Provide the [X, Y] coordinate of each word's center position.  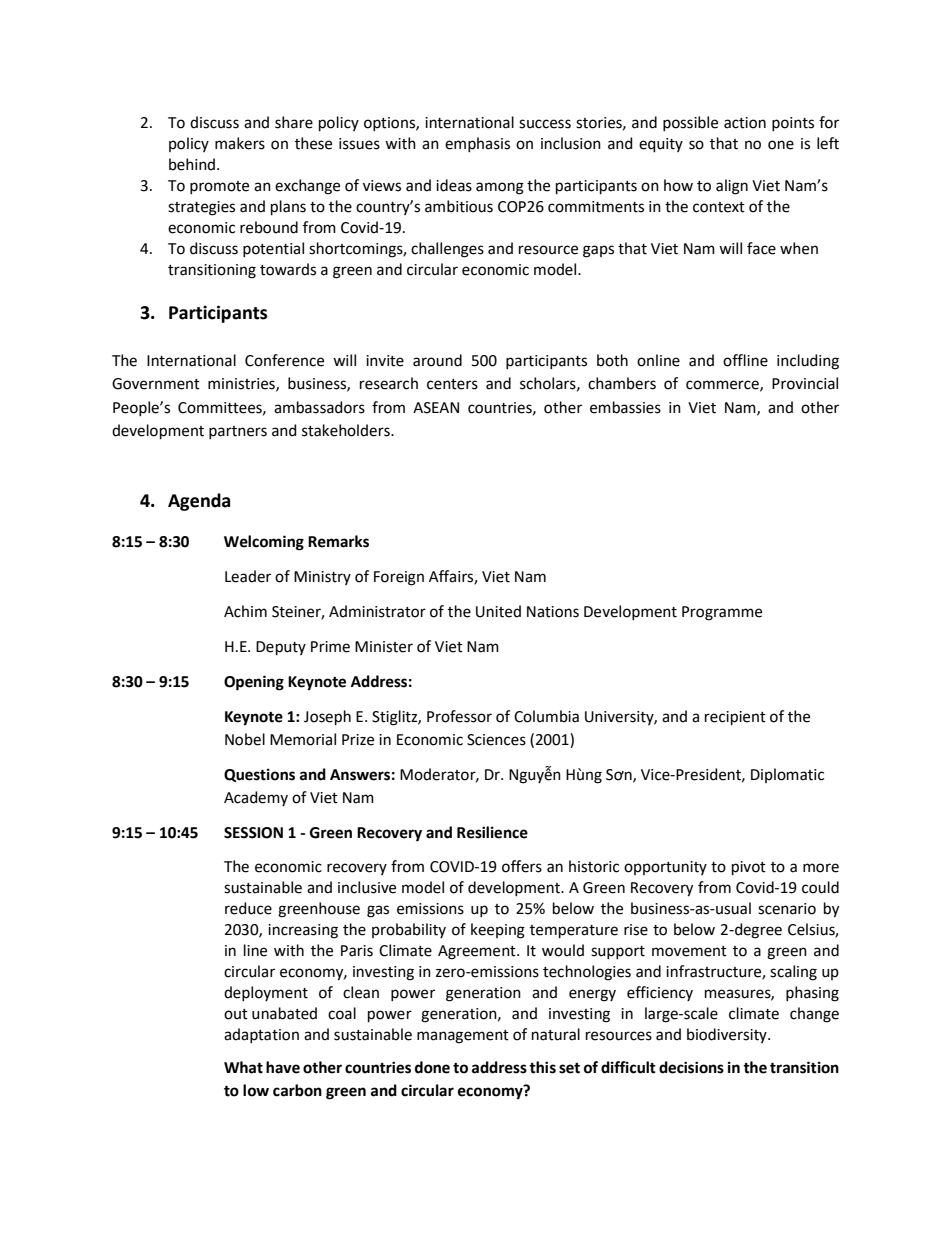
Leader [248, 576]
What [243, 1067]
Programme [722, 613]
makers [240, 143]
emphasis [477, 144]
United [498, 611]
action [745, 123]
